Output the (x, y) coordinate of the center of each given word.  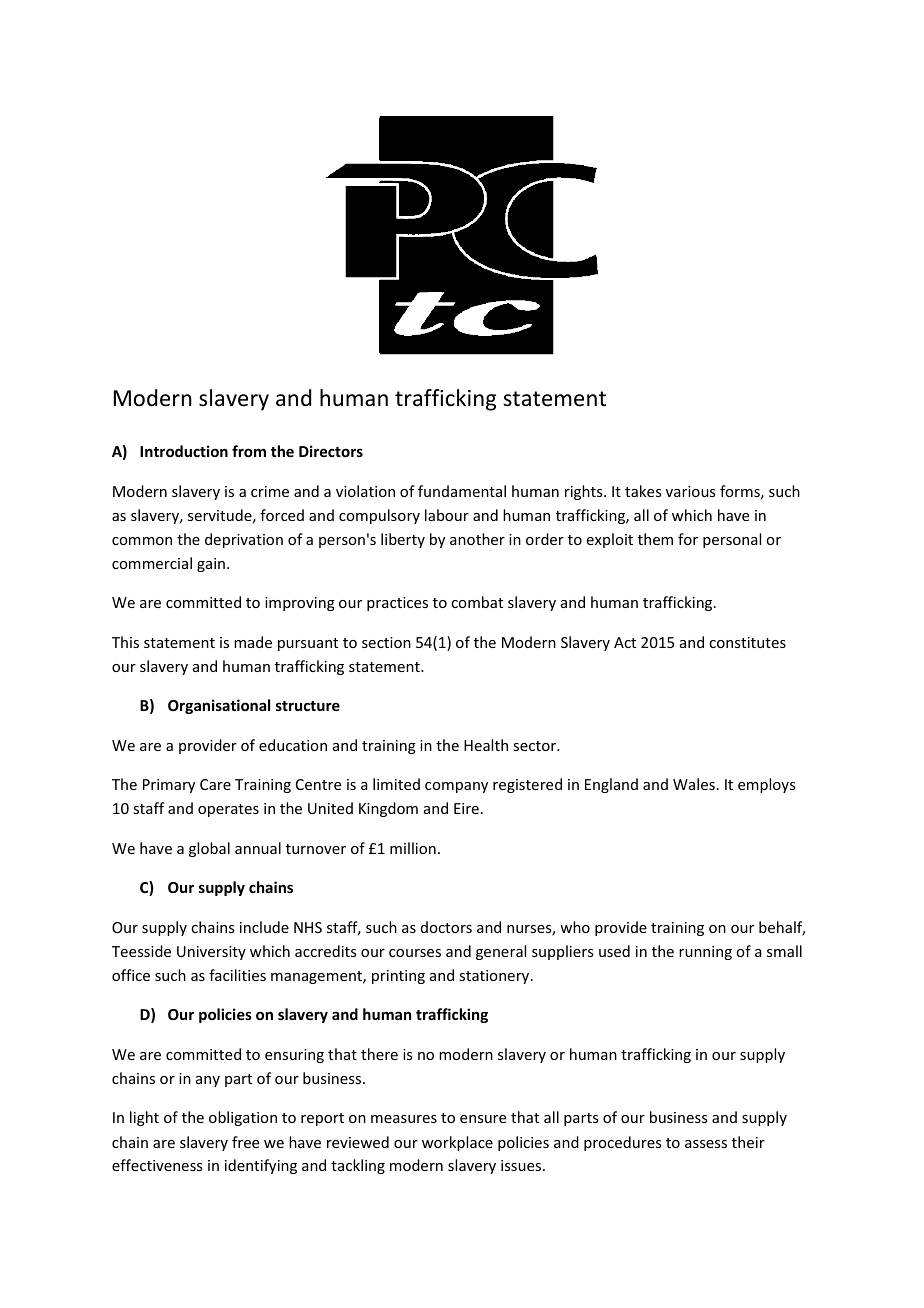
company (456, 787)
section (386, 642)
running (705, 953)
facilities (237, 975)
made (253, 642)
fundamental (462, 491)
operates (228, 810)
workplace (457, 1143)
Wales (694, 784)
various (690, 491)
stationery (495, 977)
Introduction (184, 451)
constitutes (747, 642)
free (245, 1142)
